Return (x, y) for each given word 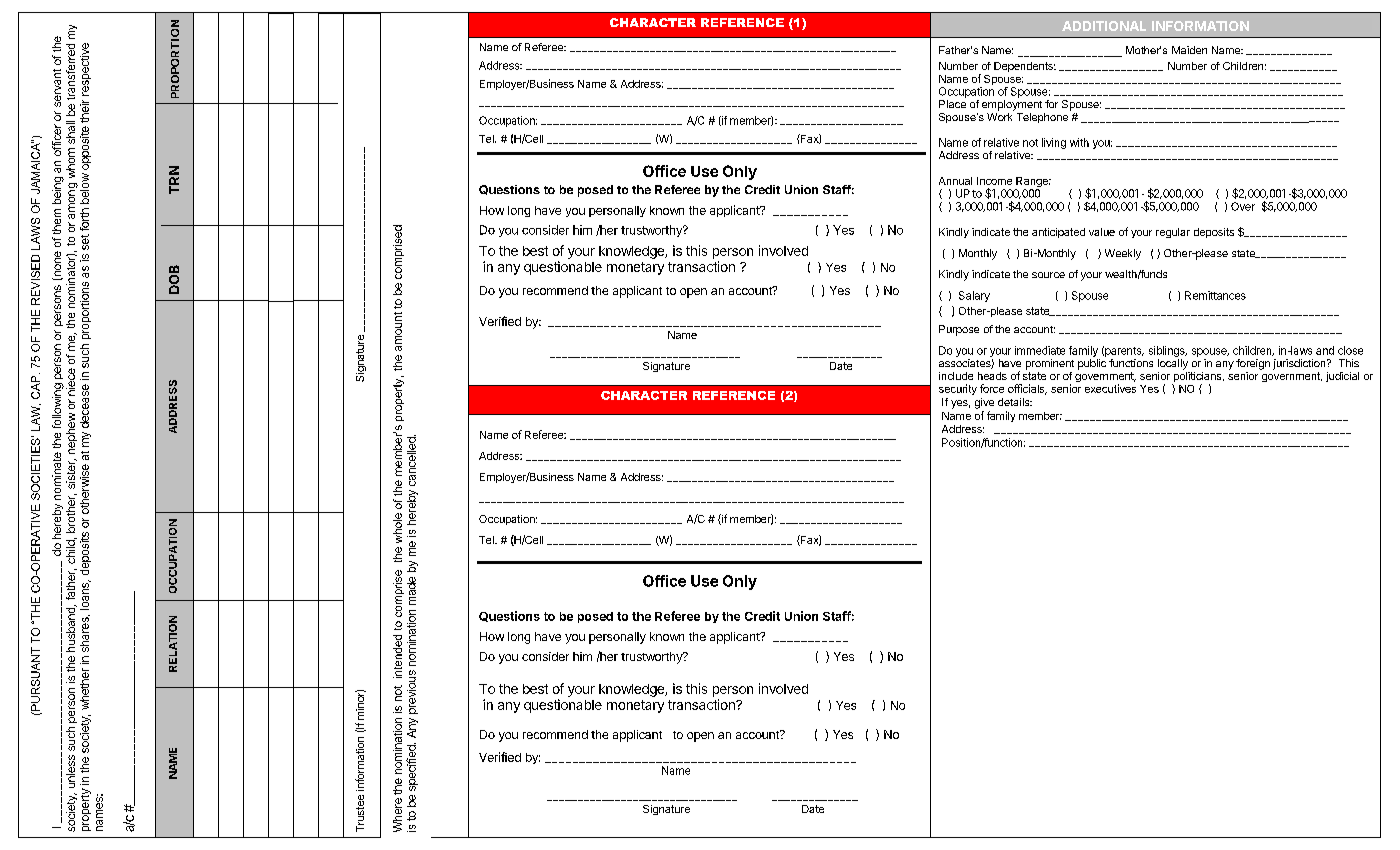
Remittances (1215, 295)
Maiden (1189, 50)
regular (1173, 233)
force (992, 388)
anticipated (1058, 233)
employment (1012, 105)
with (1079, 142)
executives (1110, 388)
